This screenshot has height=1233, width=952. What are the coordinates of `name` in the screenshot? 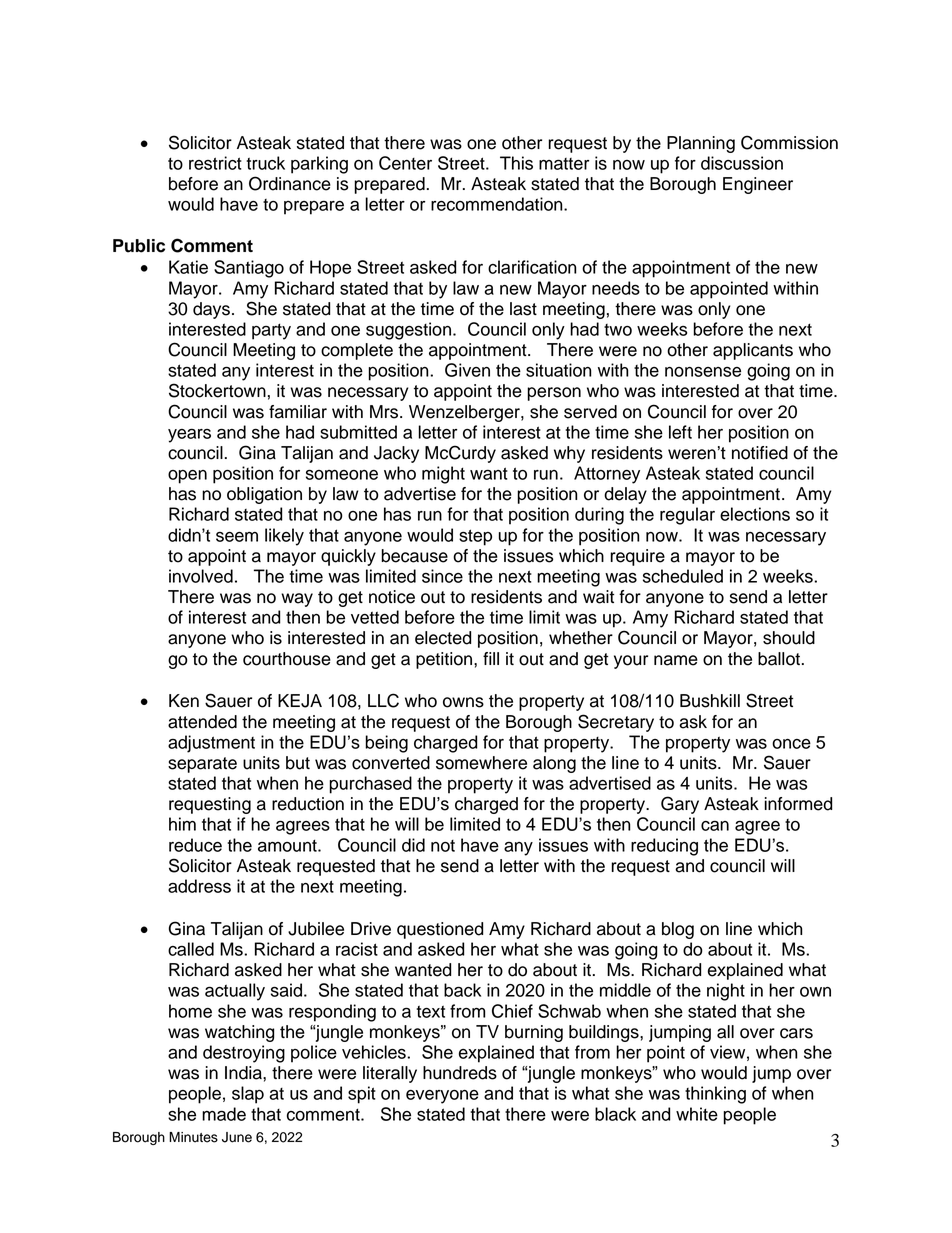 It's located at (676, 660).
